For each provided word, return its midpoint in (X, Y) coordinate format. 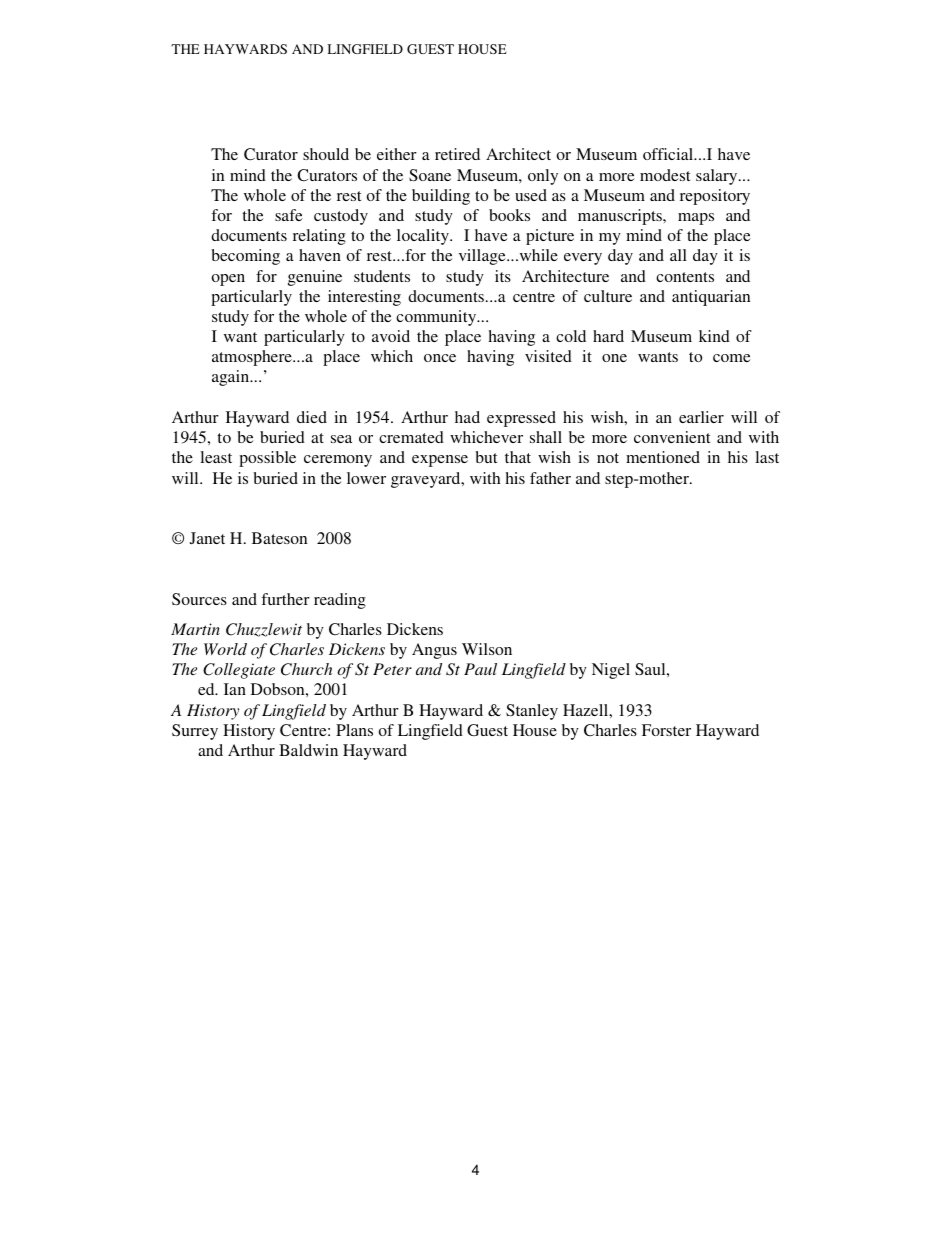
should (326, 154)
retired (457, 154)
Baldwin (308, 750)
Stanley (532, 712)
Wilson (487, 649)
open (228, 280)
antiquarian (711, 298)
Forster (666, 730)
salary (718, 177)
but (486, 457)
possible (267, 459)
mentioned (663, 457)
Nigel (611, 671)
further (285, 599)
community (437, 318)
